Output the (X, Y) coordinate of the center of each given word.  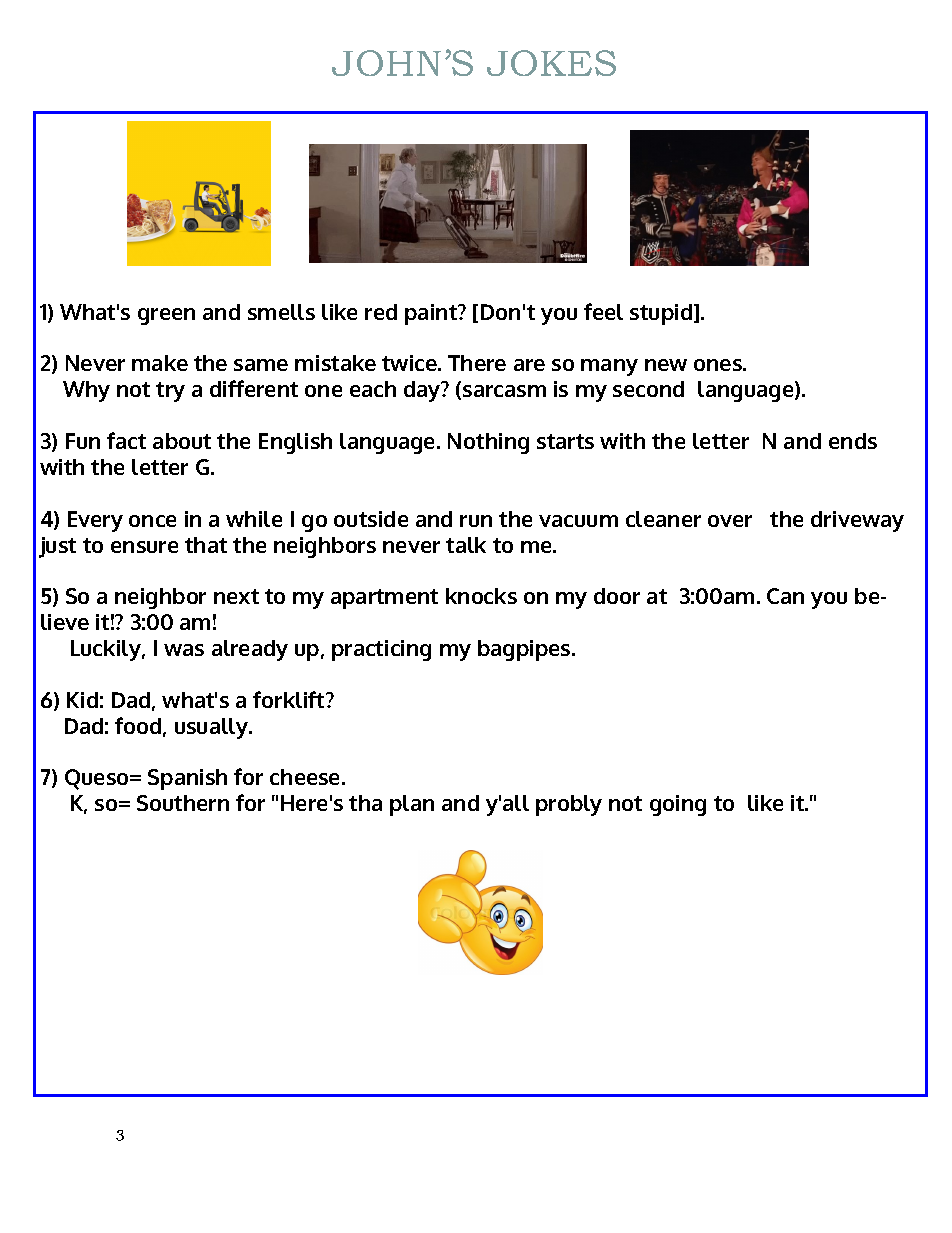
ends (853, 441)
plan (412, 805)
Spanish (187, 779)
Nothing (488, 443)
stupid (662, 314)
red (381, 312)
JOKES (551, 63)
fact (126, 440)
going (678, 805)
